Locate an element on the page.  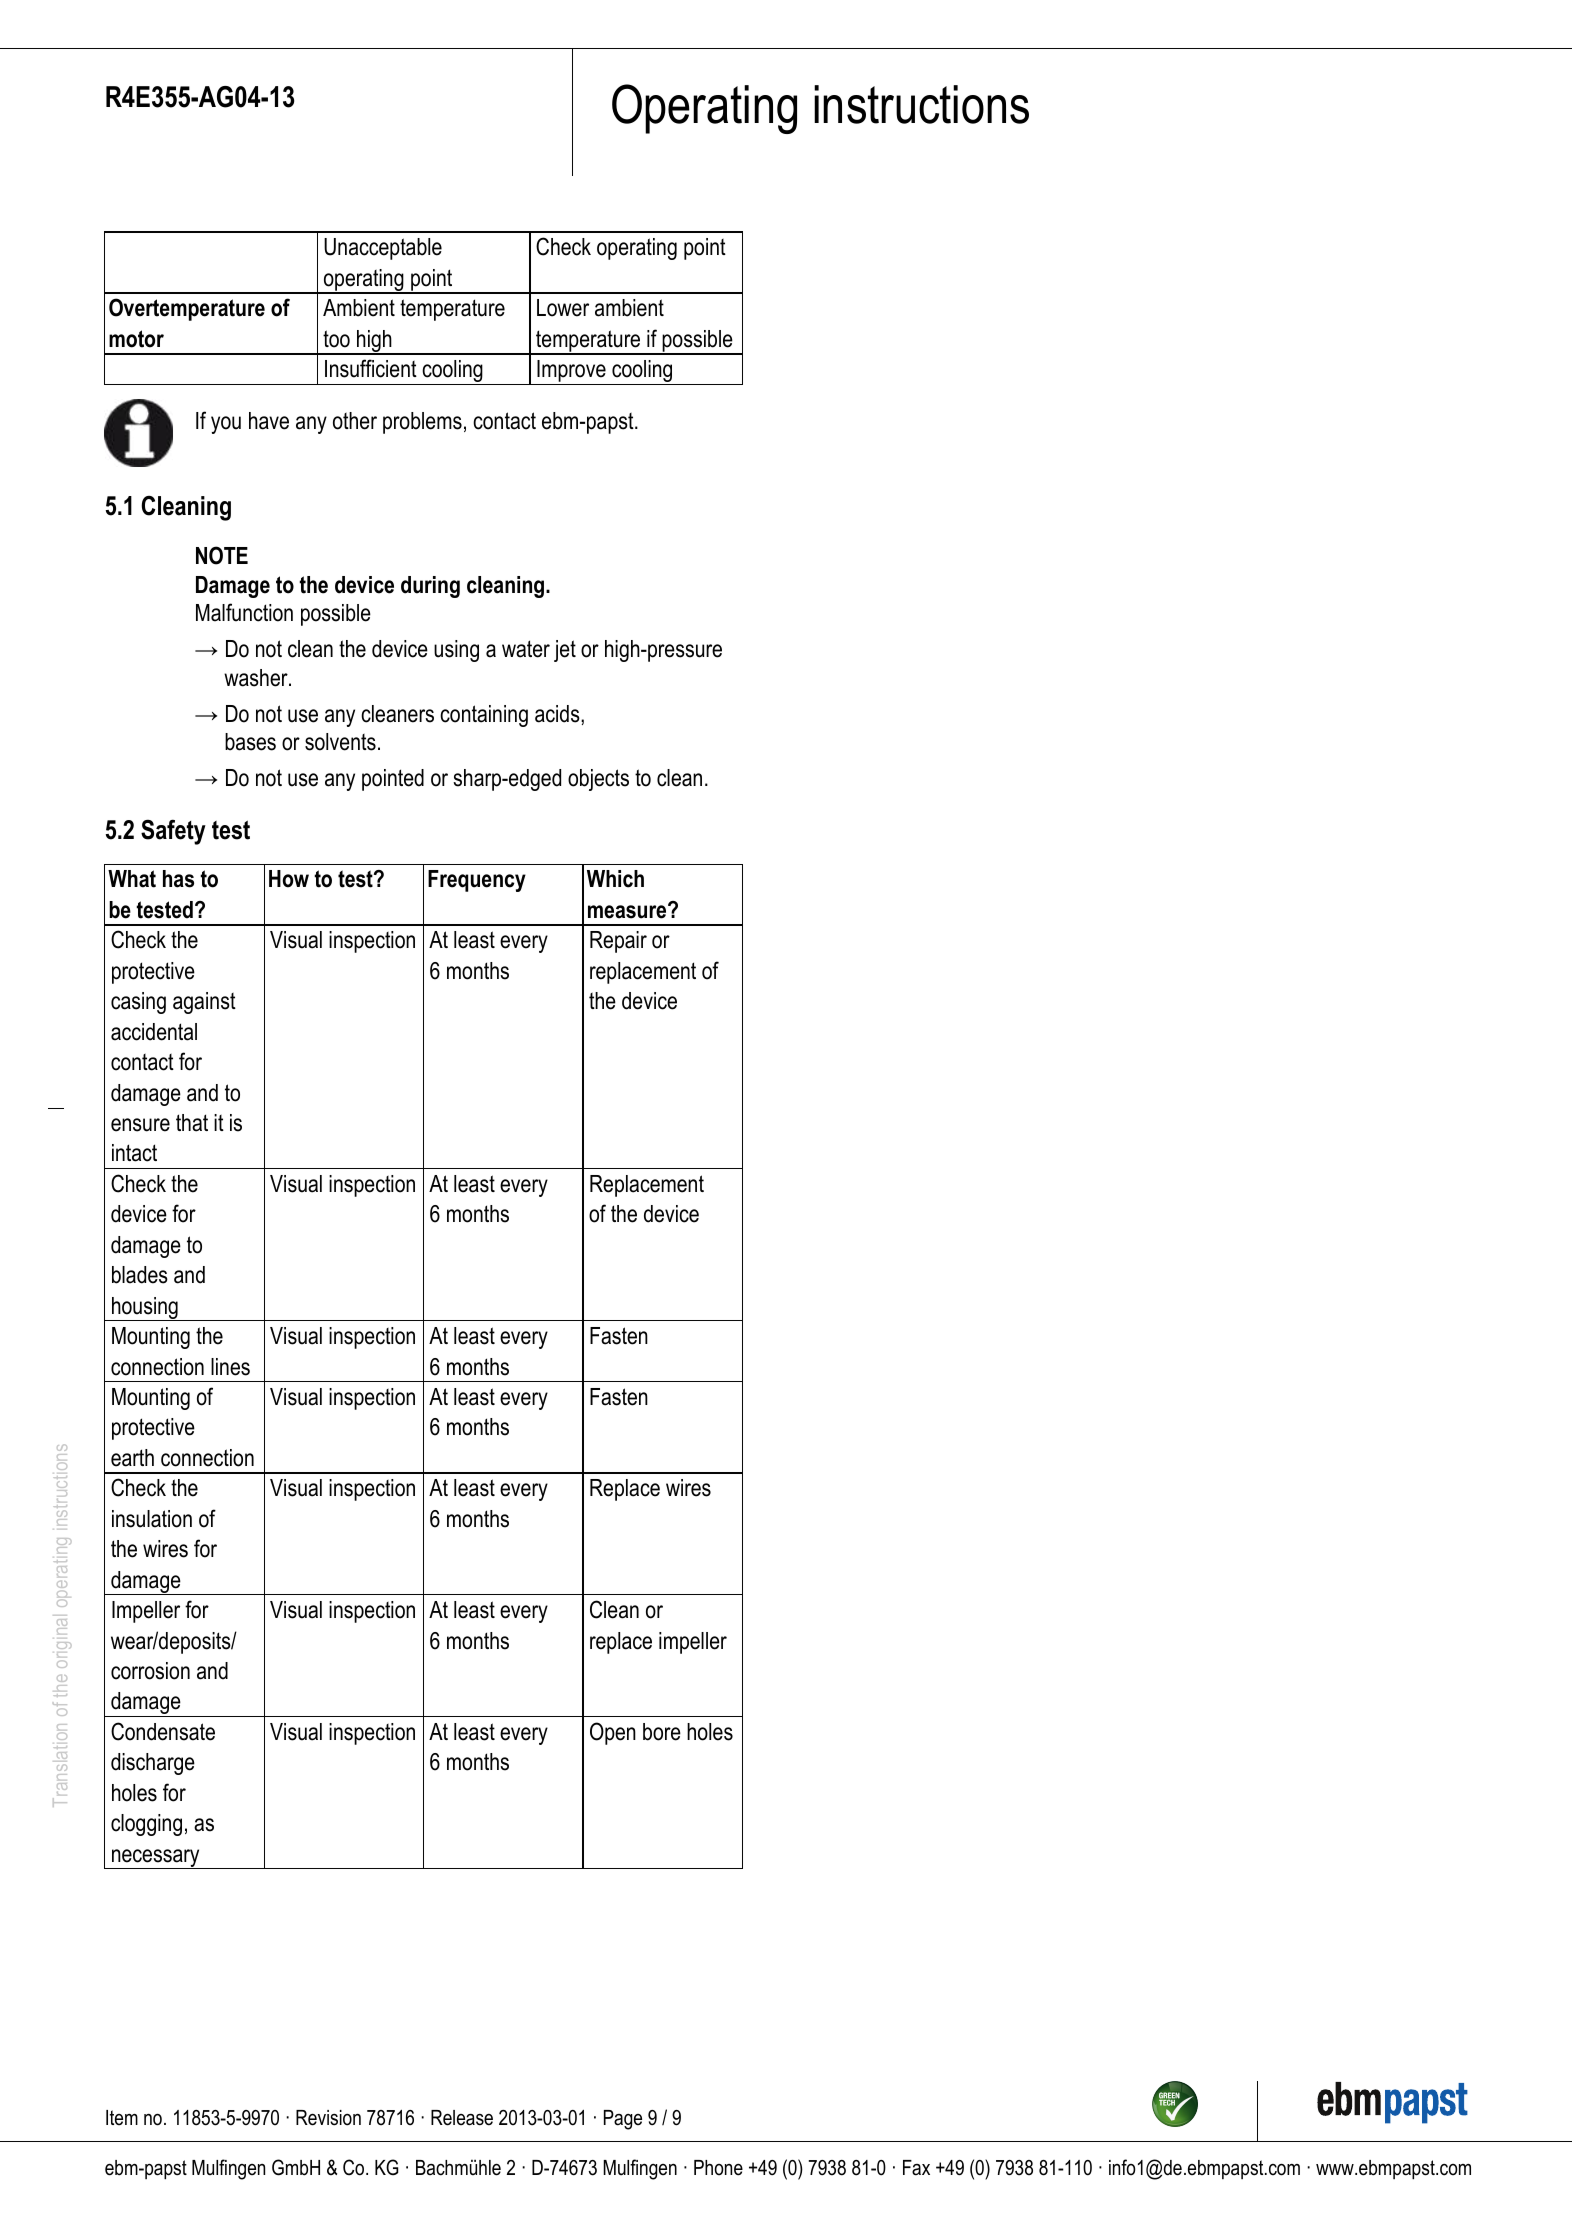
Open is located at coordinates (613, 1733).
